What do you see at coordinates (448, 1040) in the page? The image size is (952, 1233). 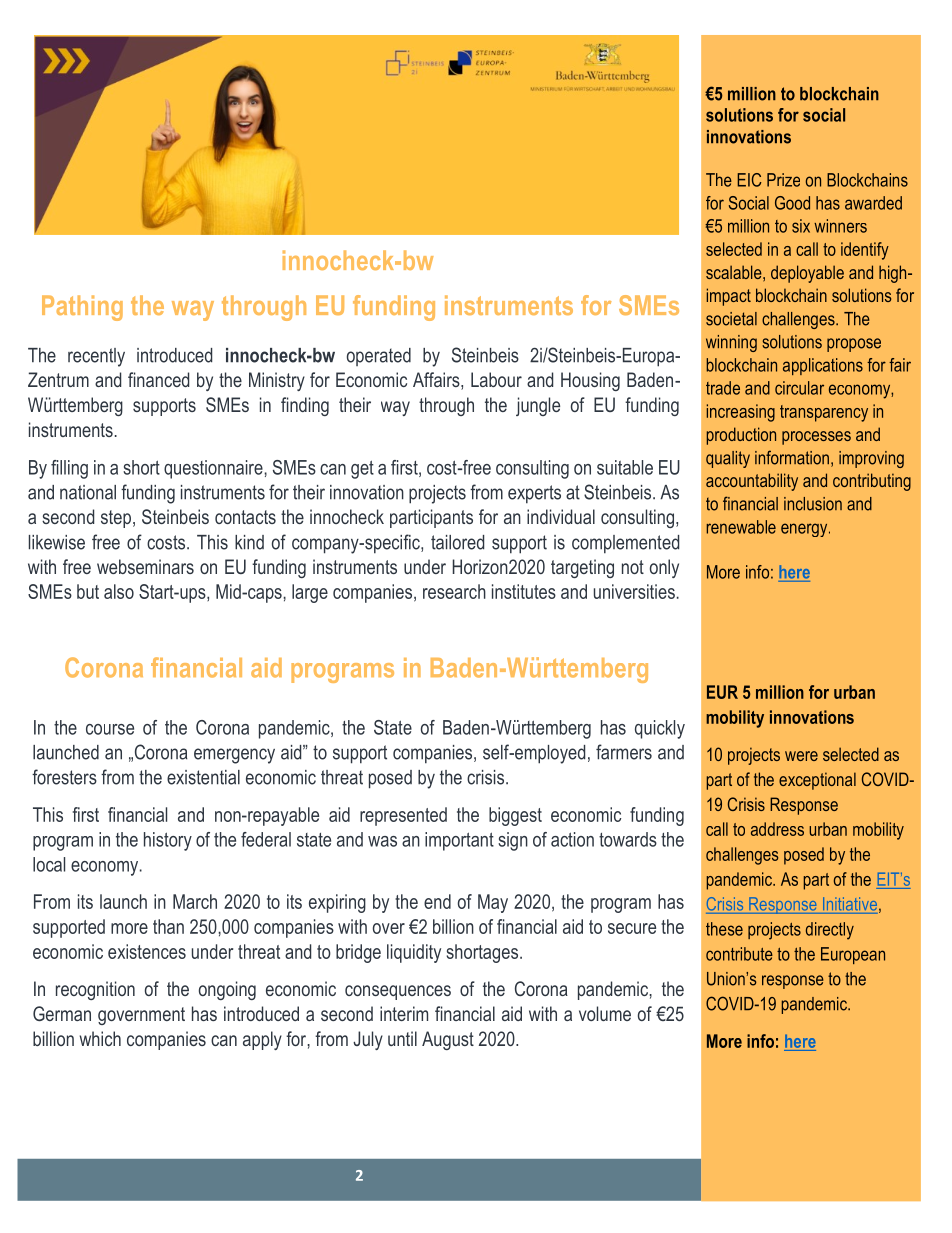 I see `August` at bounding box center [448, 1040].
